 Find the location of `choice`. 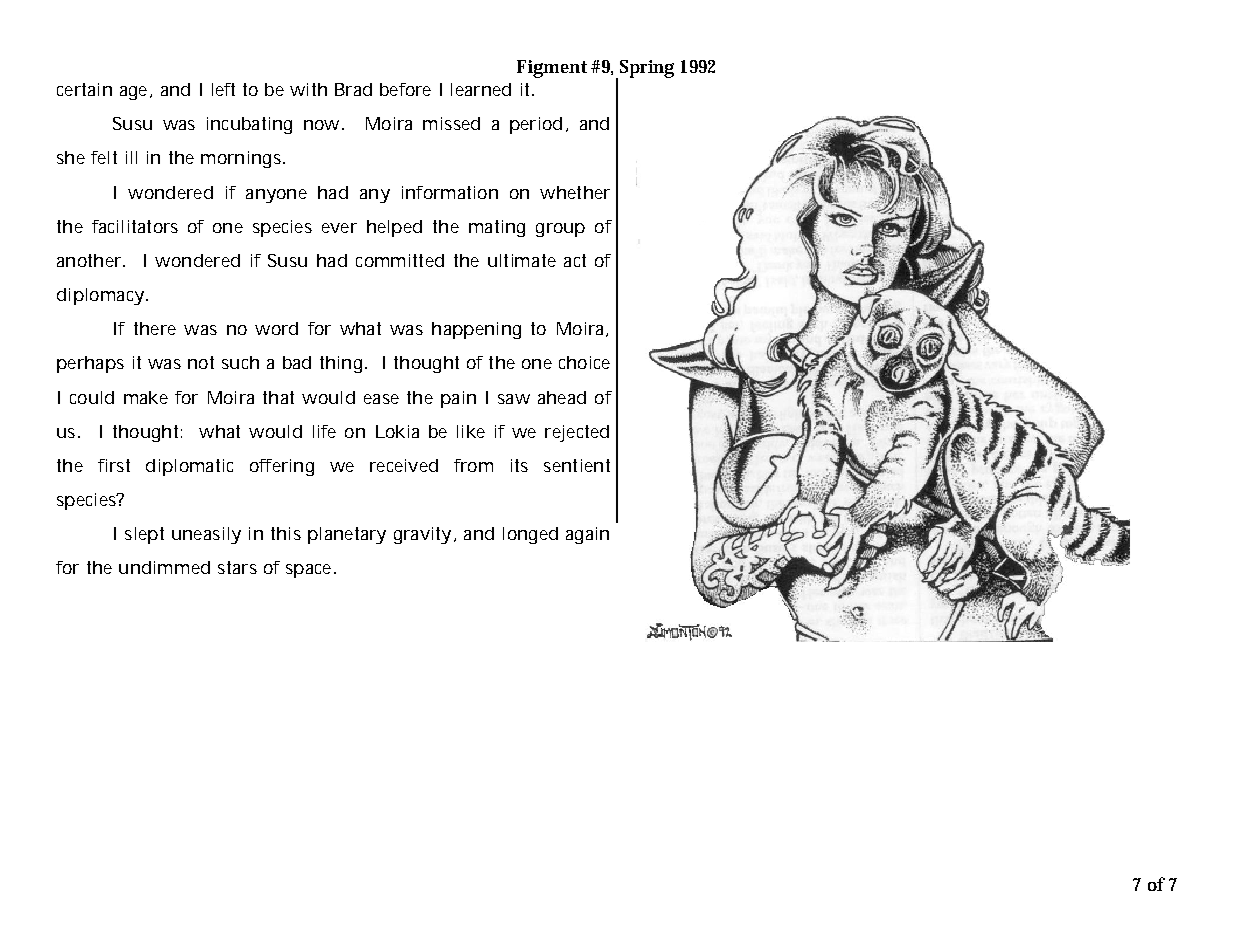

choice is located at coordinates (584, 362).
